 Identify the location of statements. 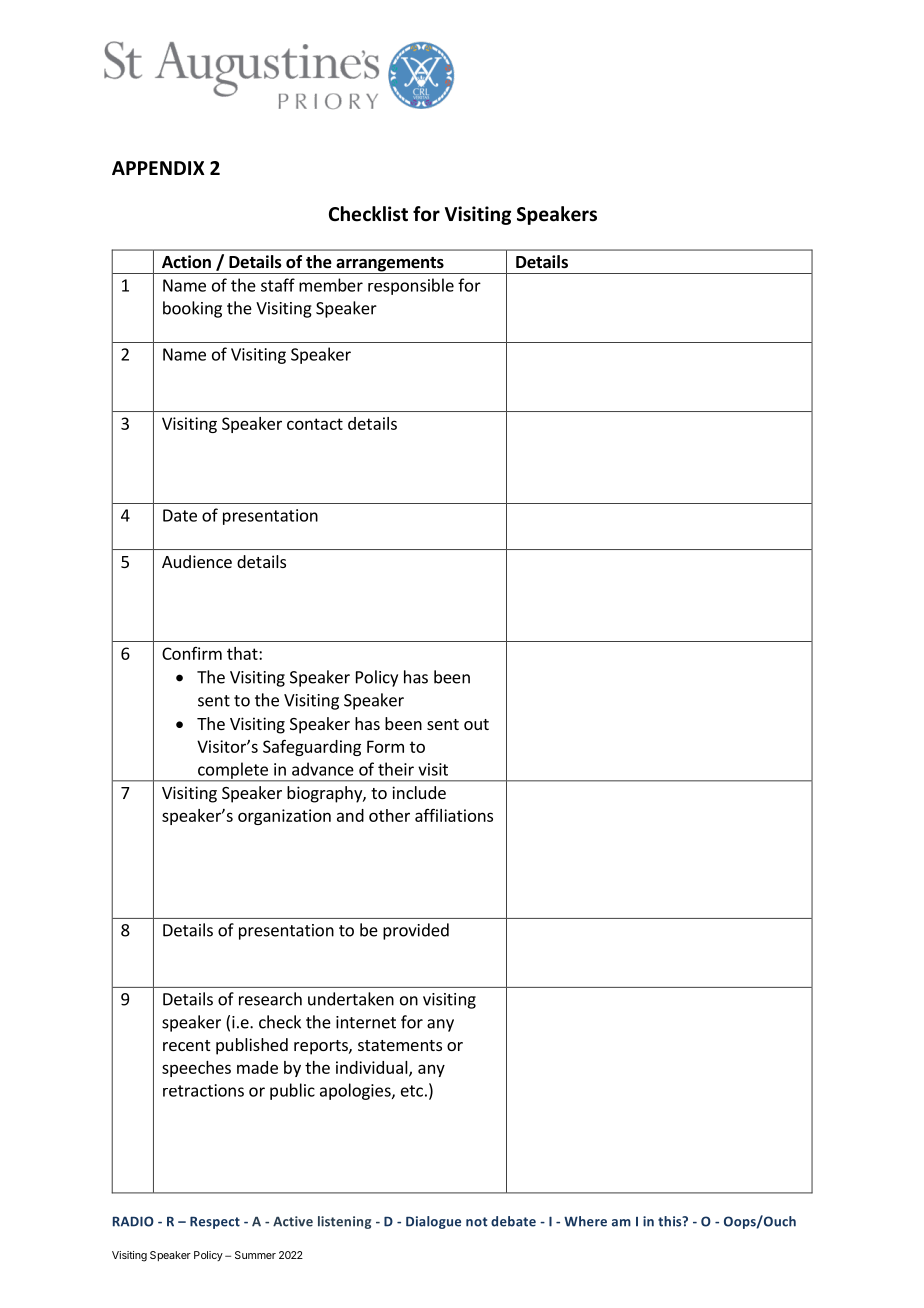
(400, 1045).
